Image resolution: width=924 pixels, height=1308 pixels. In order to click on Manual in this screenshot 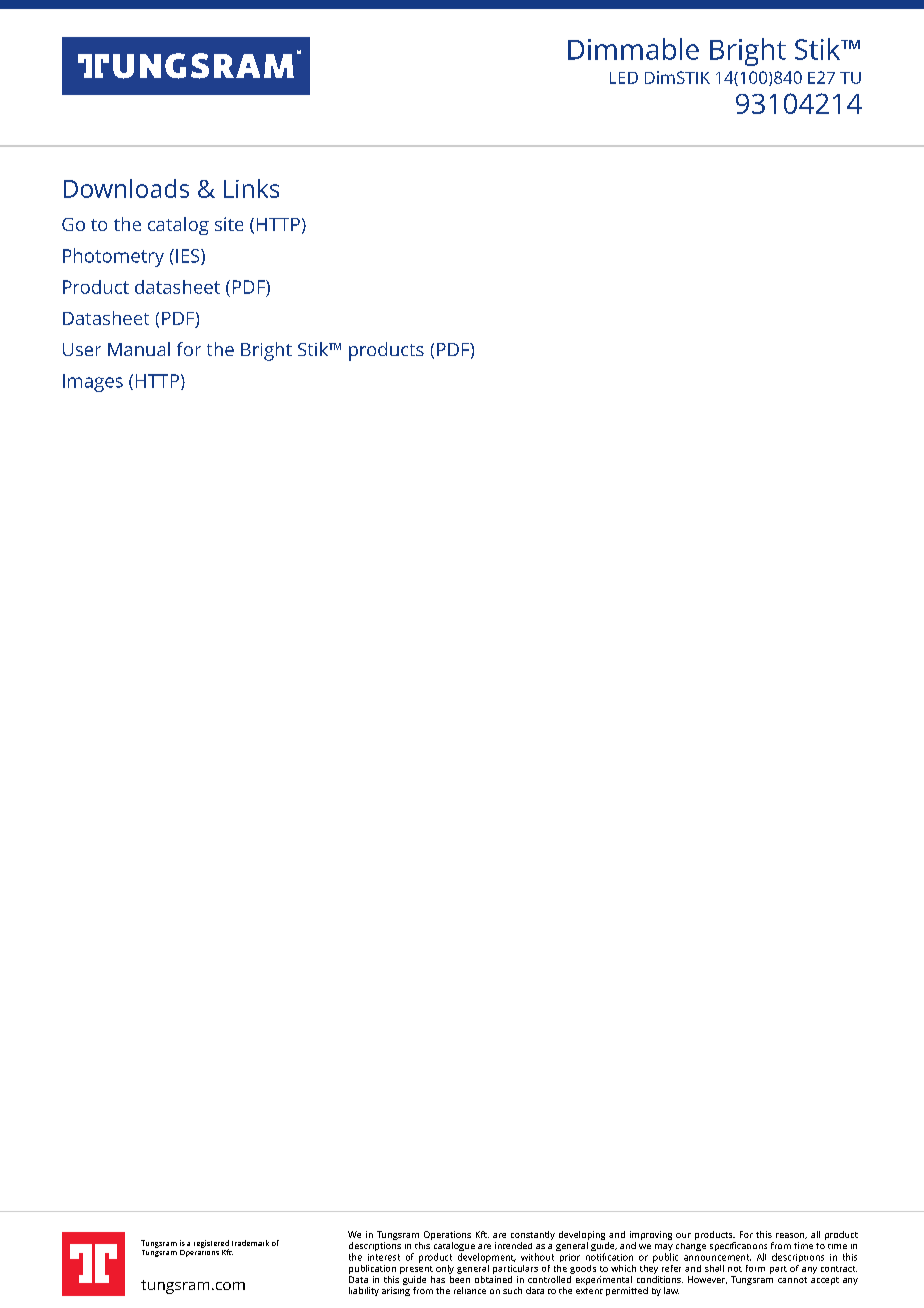, I will do `click(139, 349)`.
